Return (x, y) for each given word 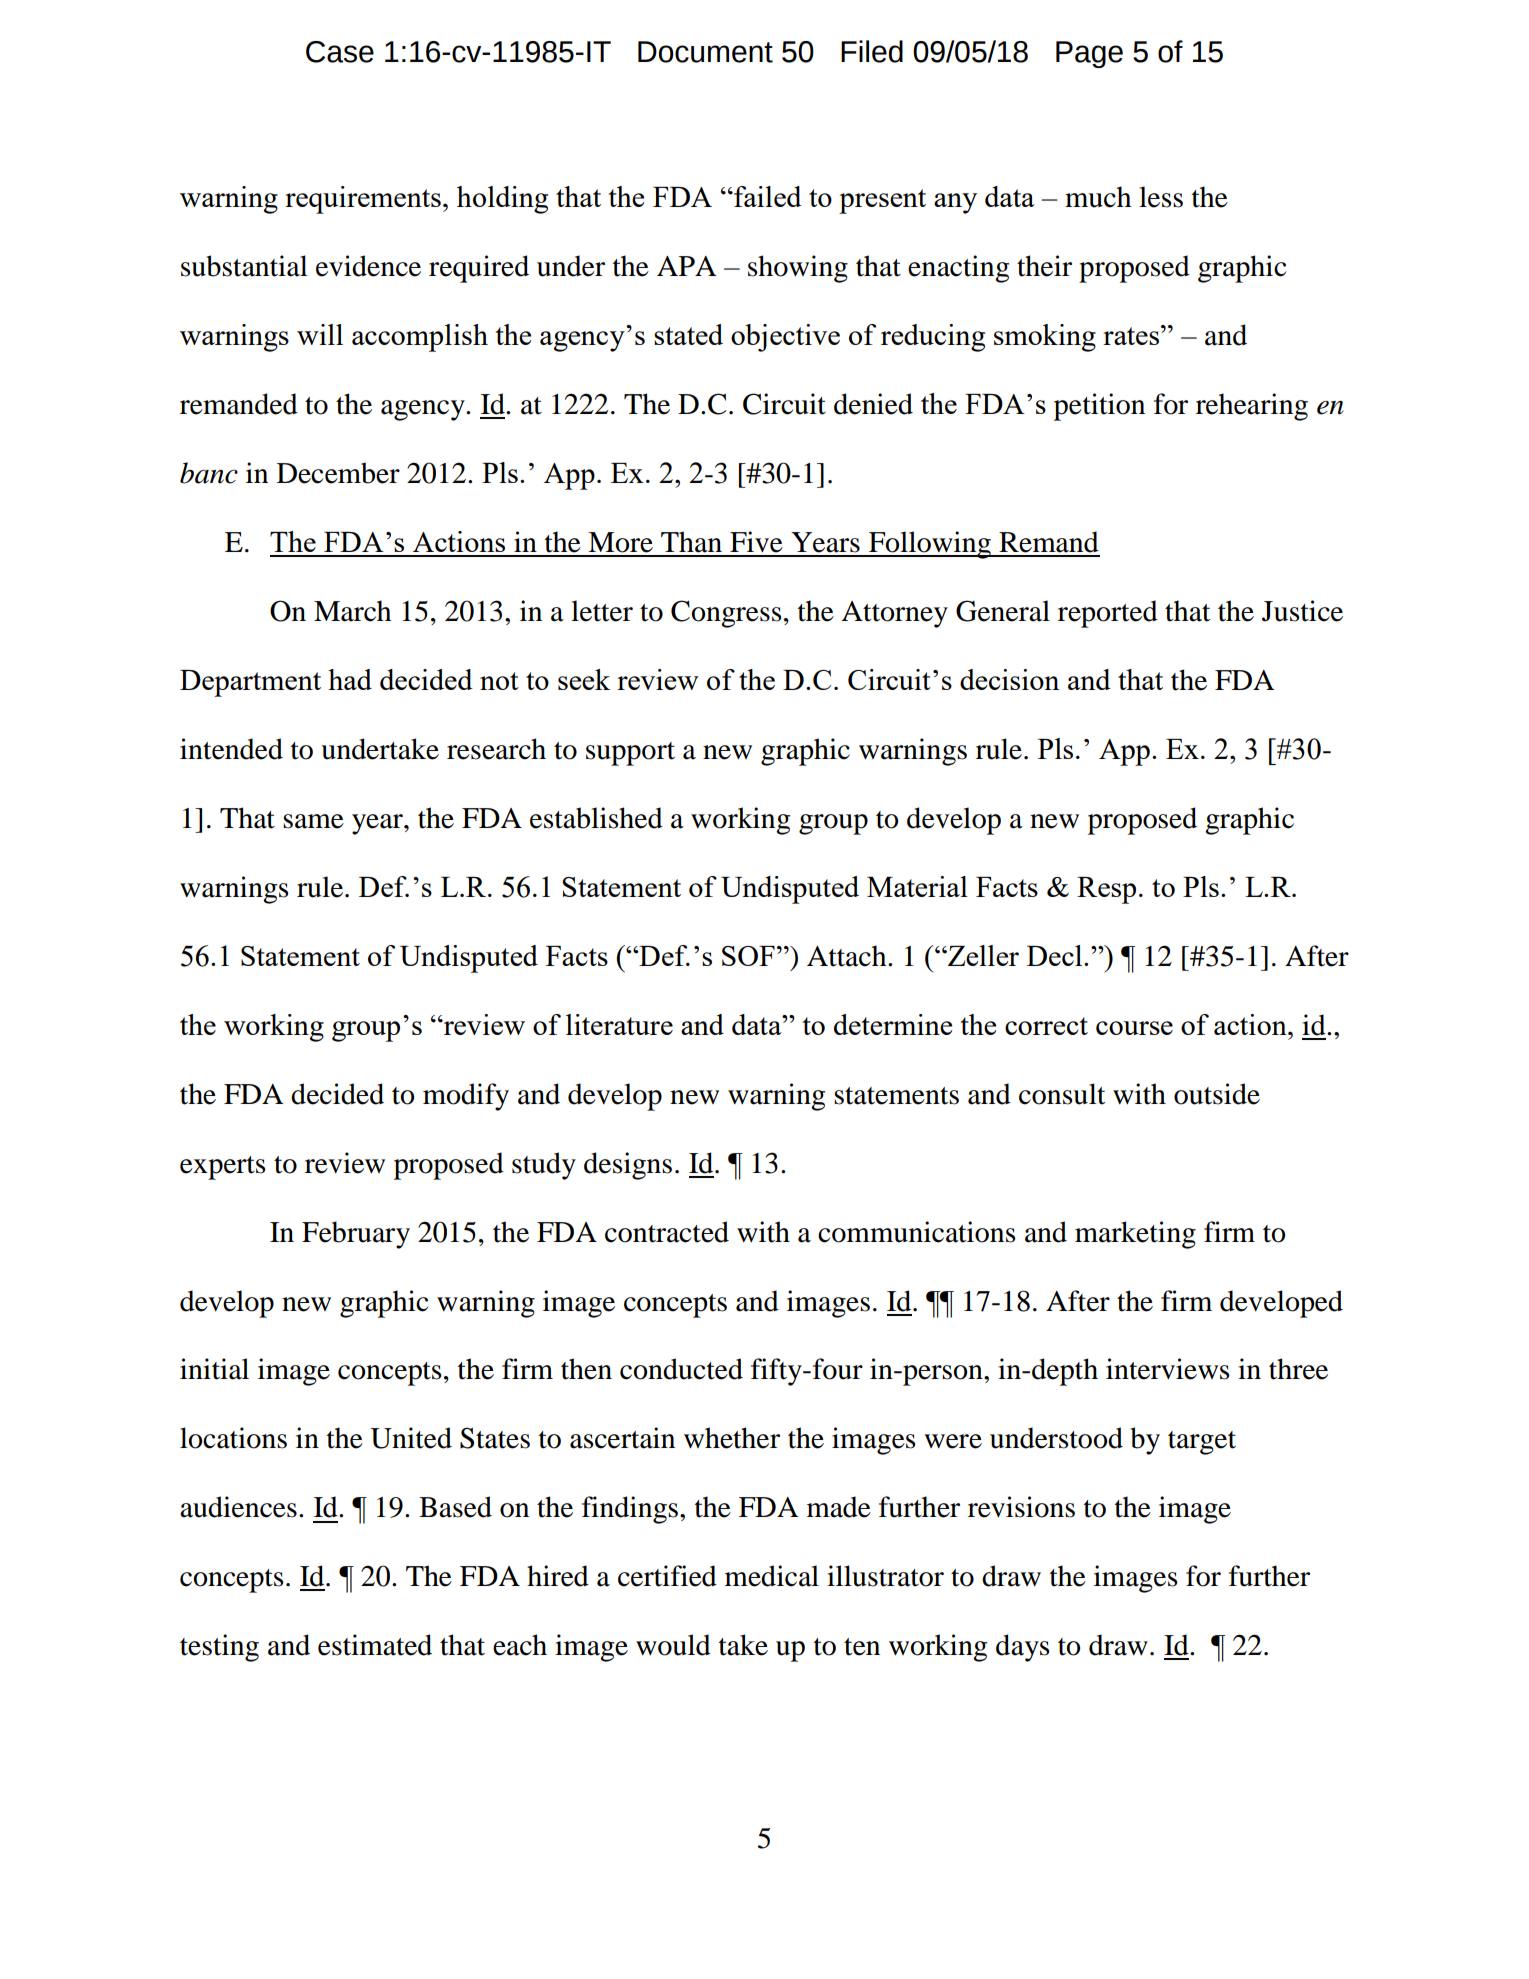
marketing (1135, 1235)
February (356, 1235)
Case (340, 52)
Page (1089, 54)
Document (705, 52)
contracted (667, 1232)
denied (873, 404)
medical (772, 1576)
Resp (1106, 890)
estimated (375, 1645)
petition (1099, 407)
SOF (748, 956)
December (338, 473)
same (313, 821)
